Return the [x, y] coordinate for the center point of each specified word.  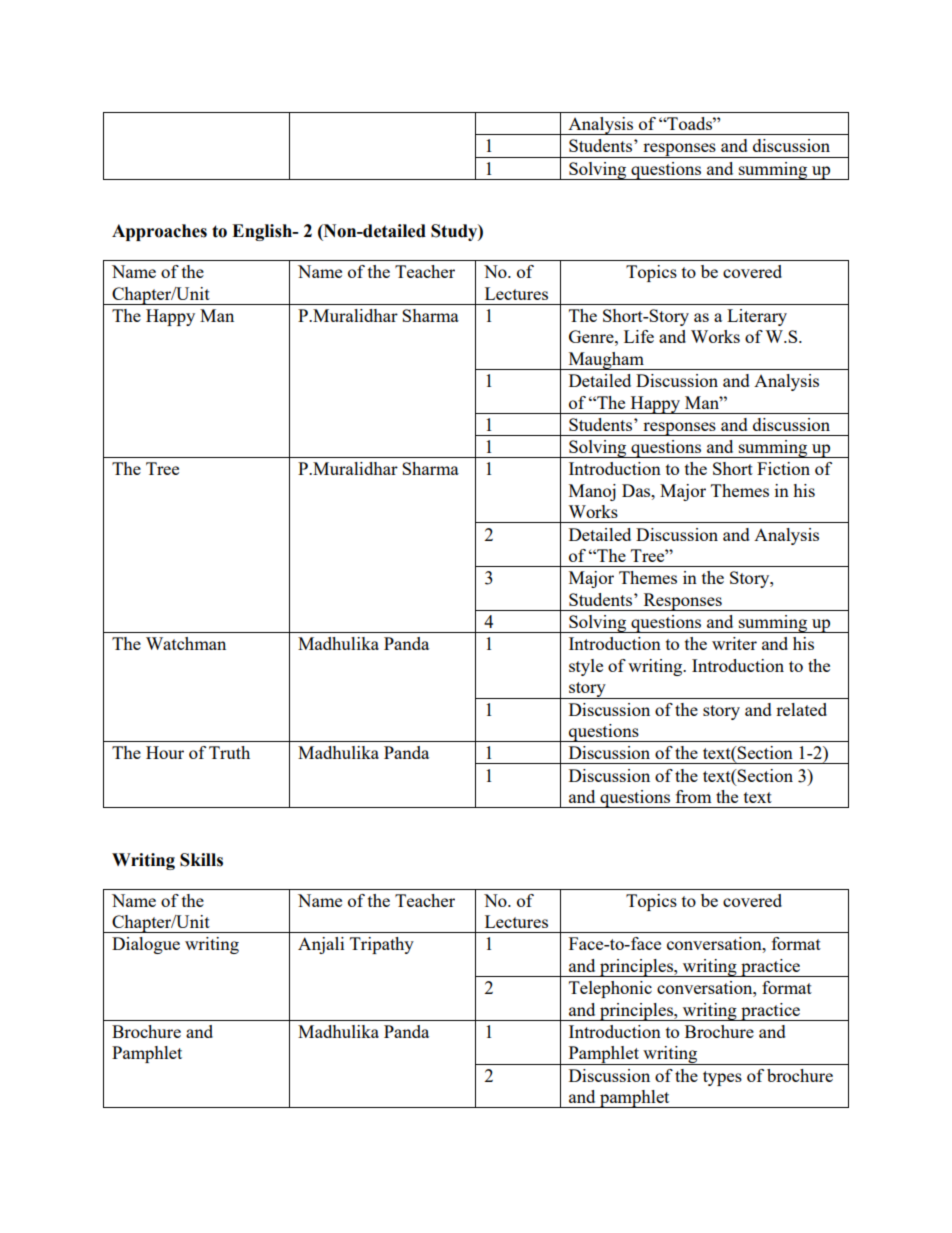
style [586, 667]
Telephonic [610, 989]
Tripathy [382, 945]
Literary [757, 317]
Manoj [592, 492]
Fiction [783, 468]
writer [734, 643]
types [722, 1078]
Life [639, 336]
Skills [201, 860]
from [694, 796]
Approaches [159, 232]
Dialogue [146, 945]
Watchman [186, 643]
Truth [229, 752]
